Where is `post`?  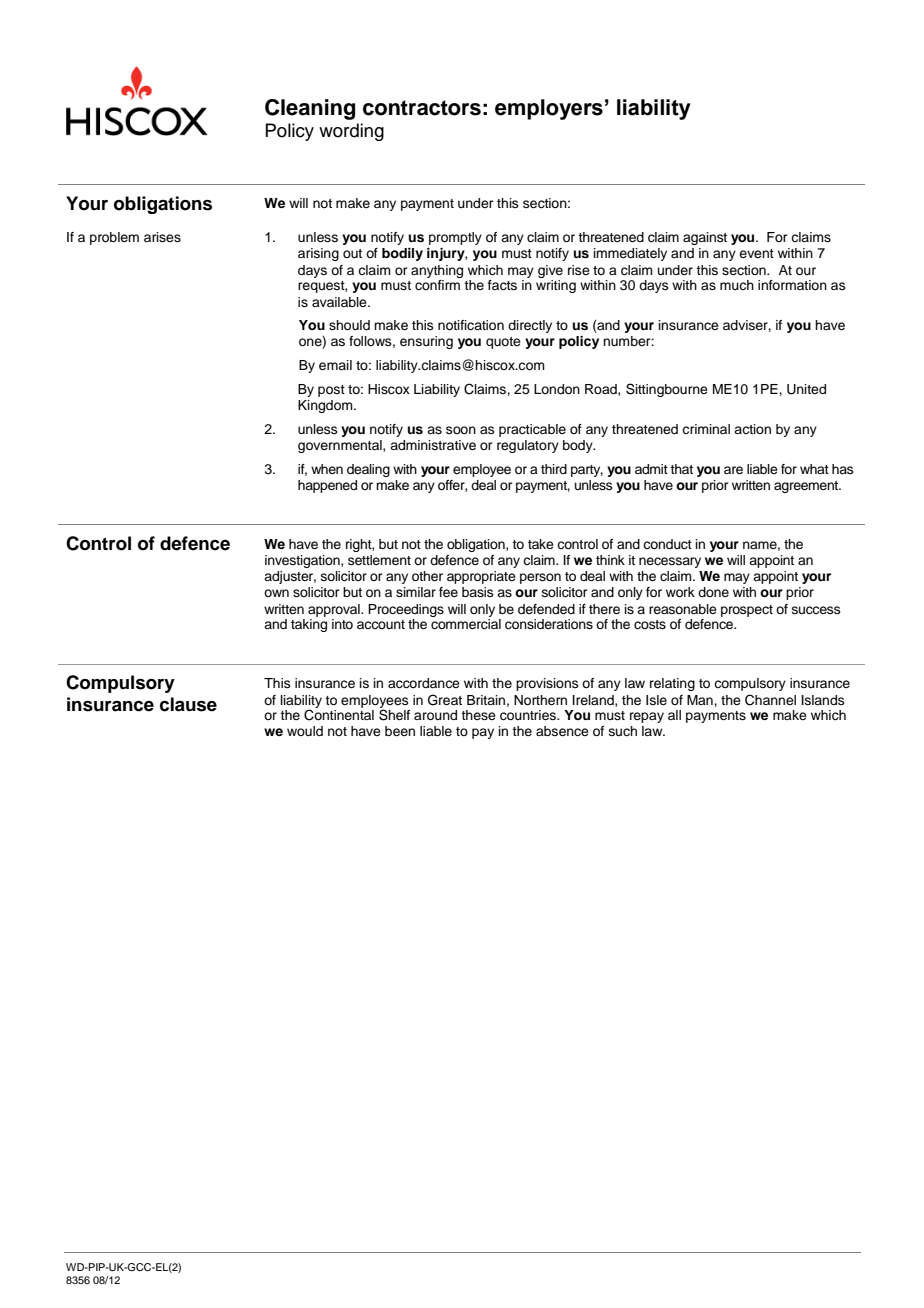
post is located at coordinates (331, 391).
